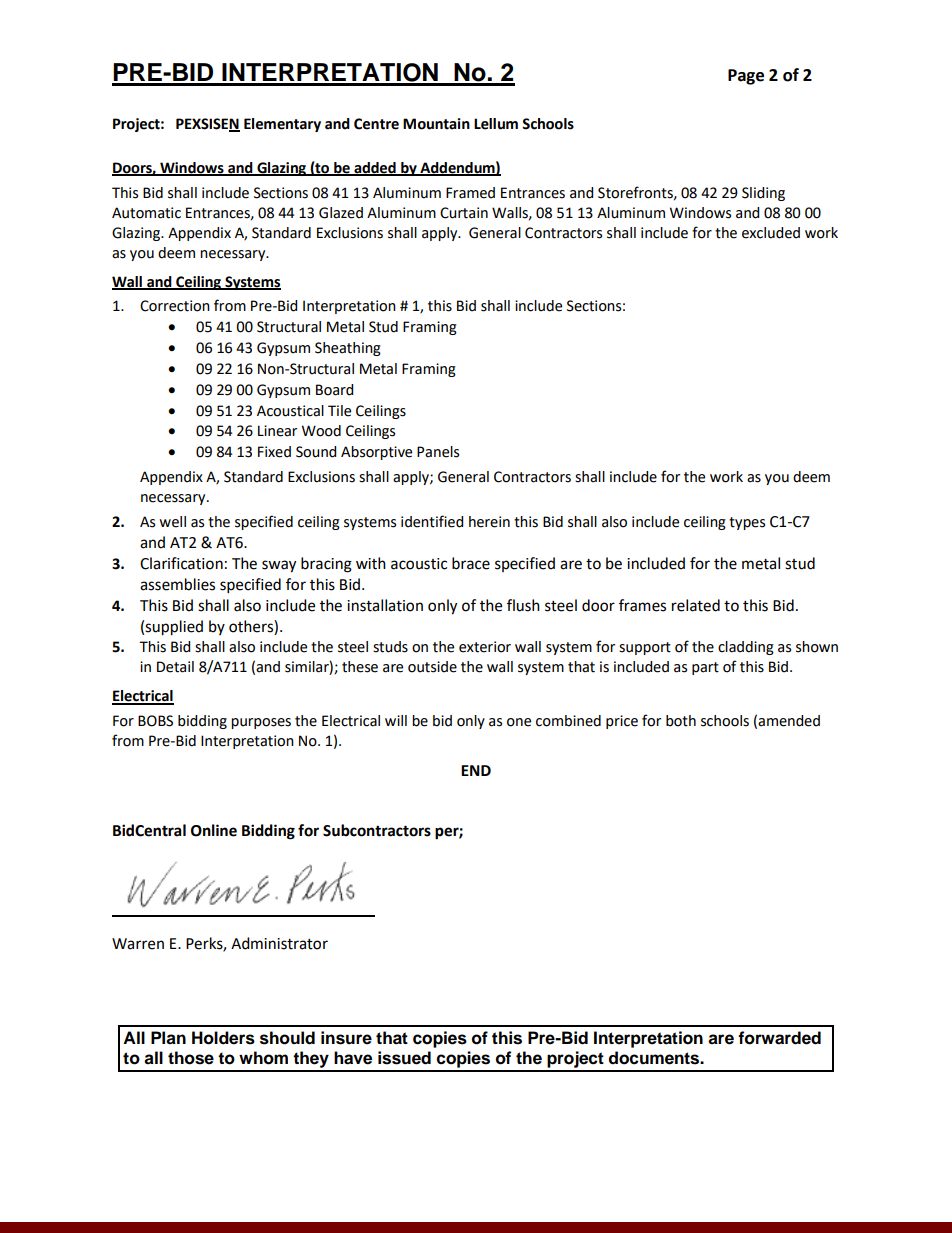 This image has height=1233, width=952. Describe the element at coordinates (404, 1058) in the image. I see `issued` at that location.
